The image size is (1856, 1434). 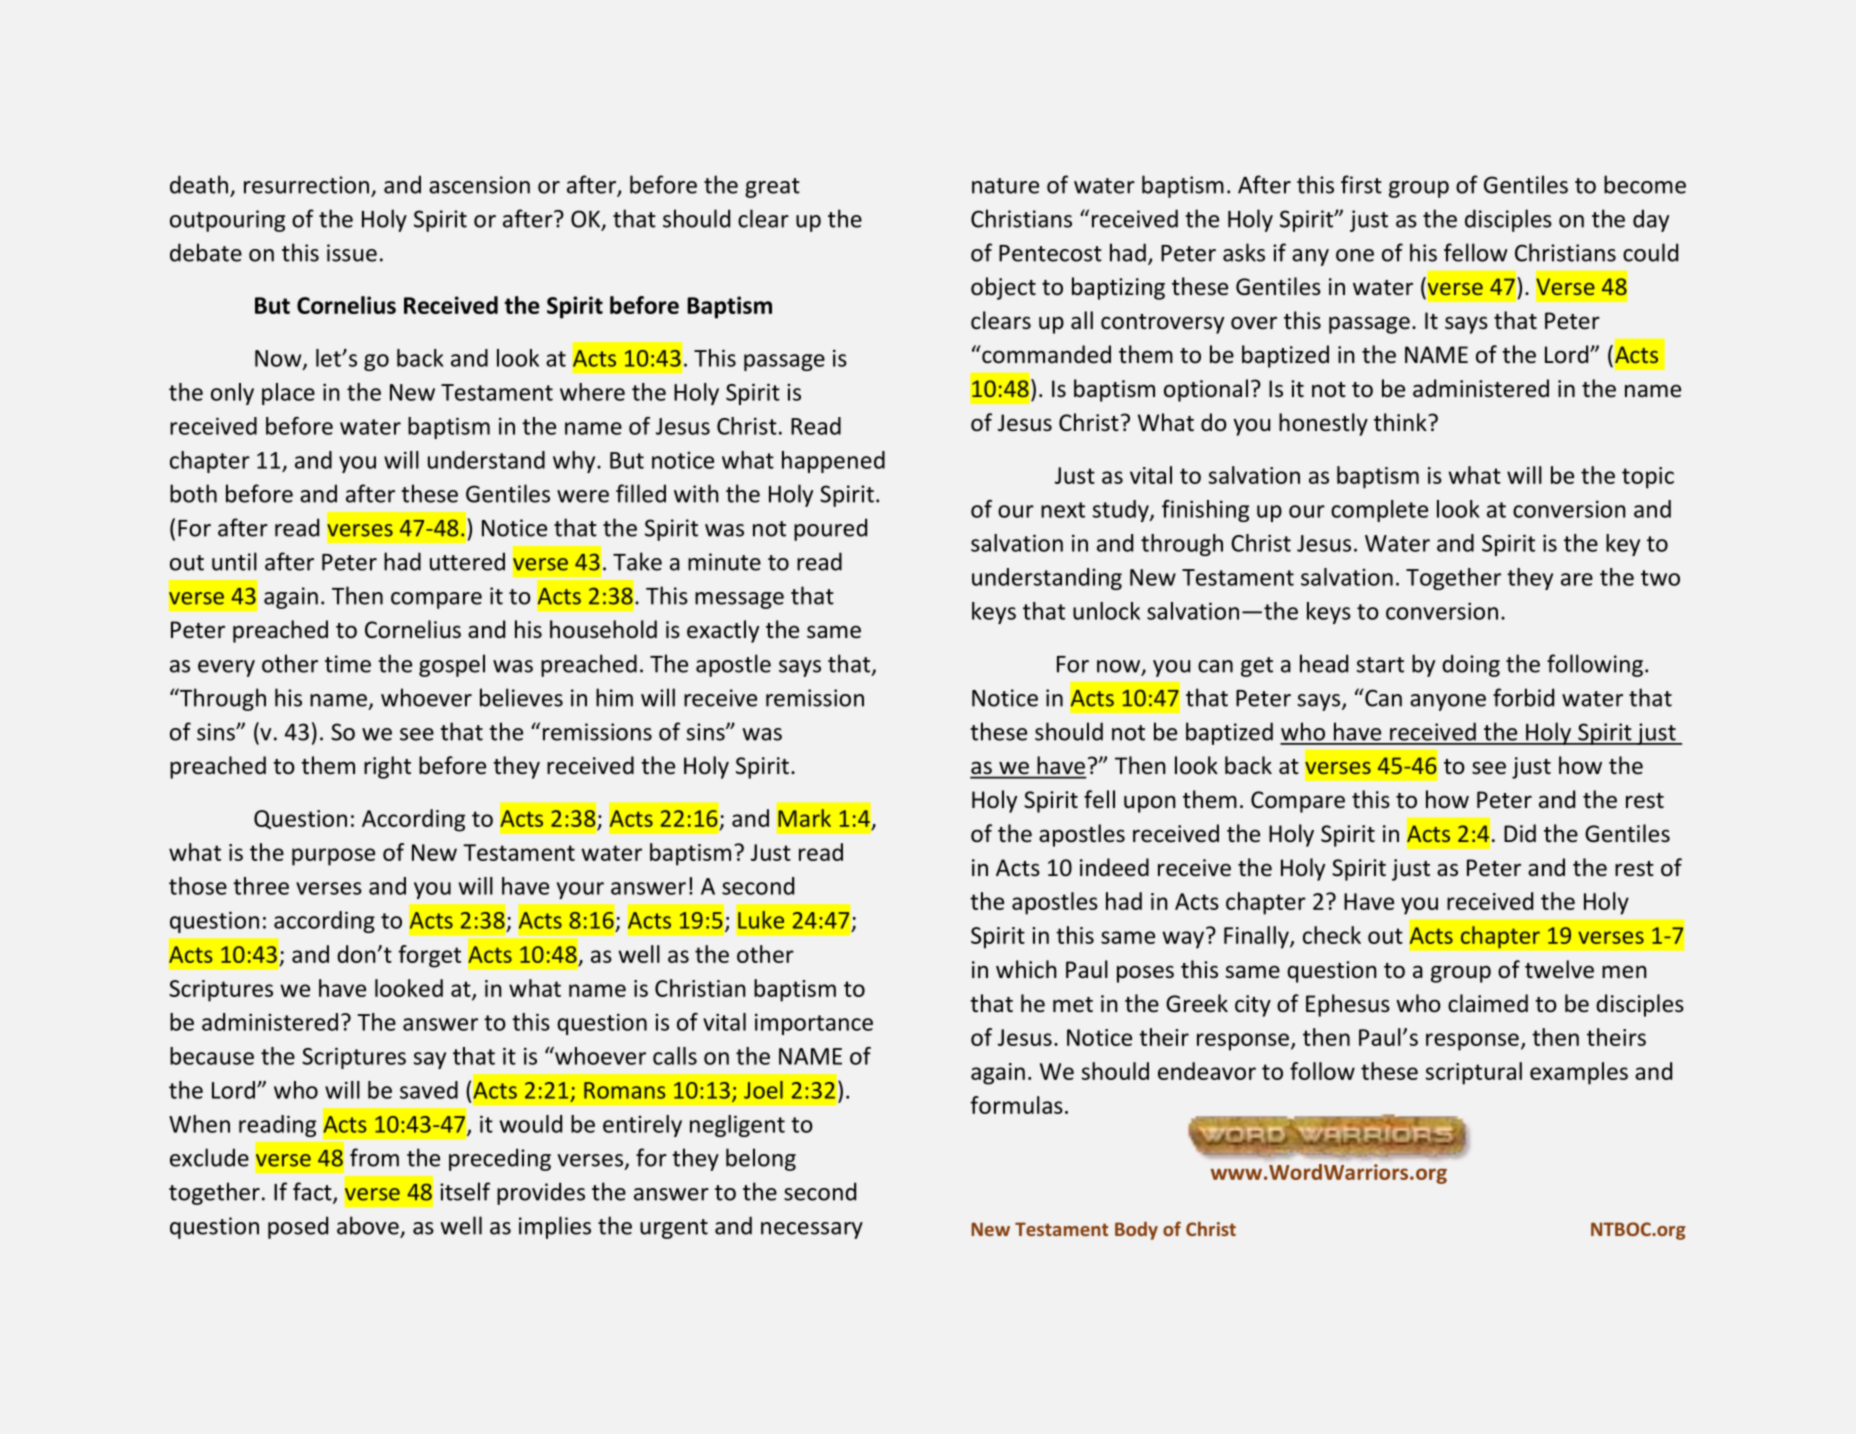 What do you see at coordinates (812, 1230) in the document?
I see `necessary` at bounding box center [812, 1230].
